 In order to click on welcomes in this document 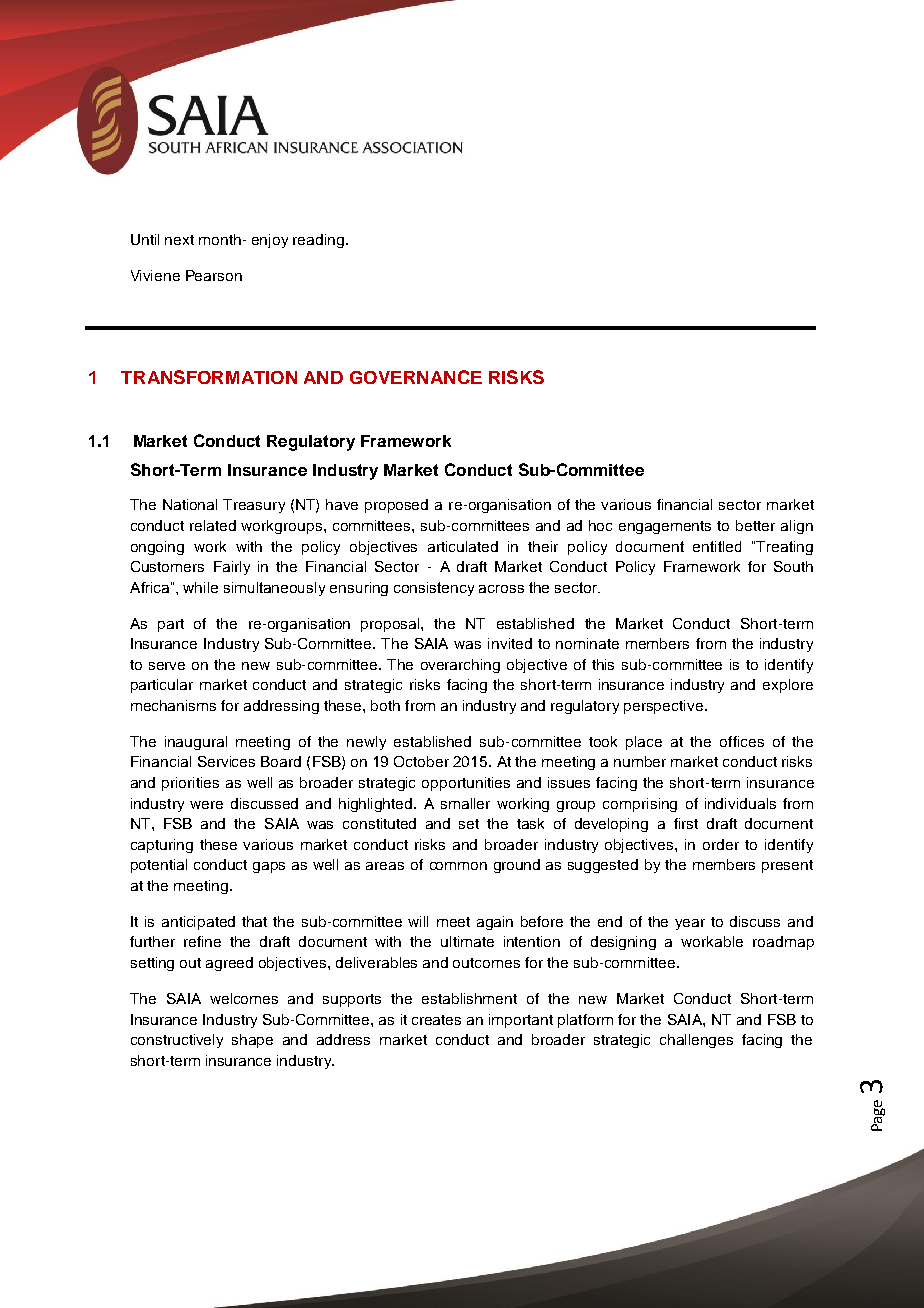, I will do `click(244, 998)`.
